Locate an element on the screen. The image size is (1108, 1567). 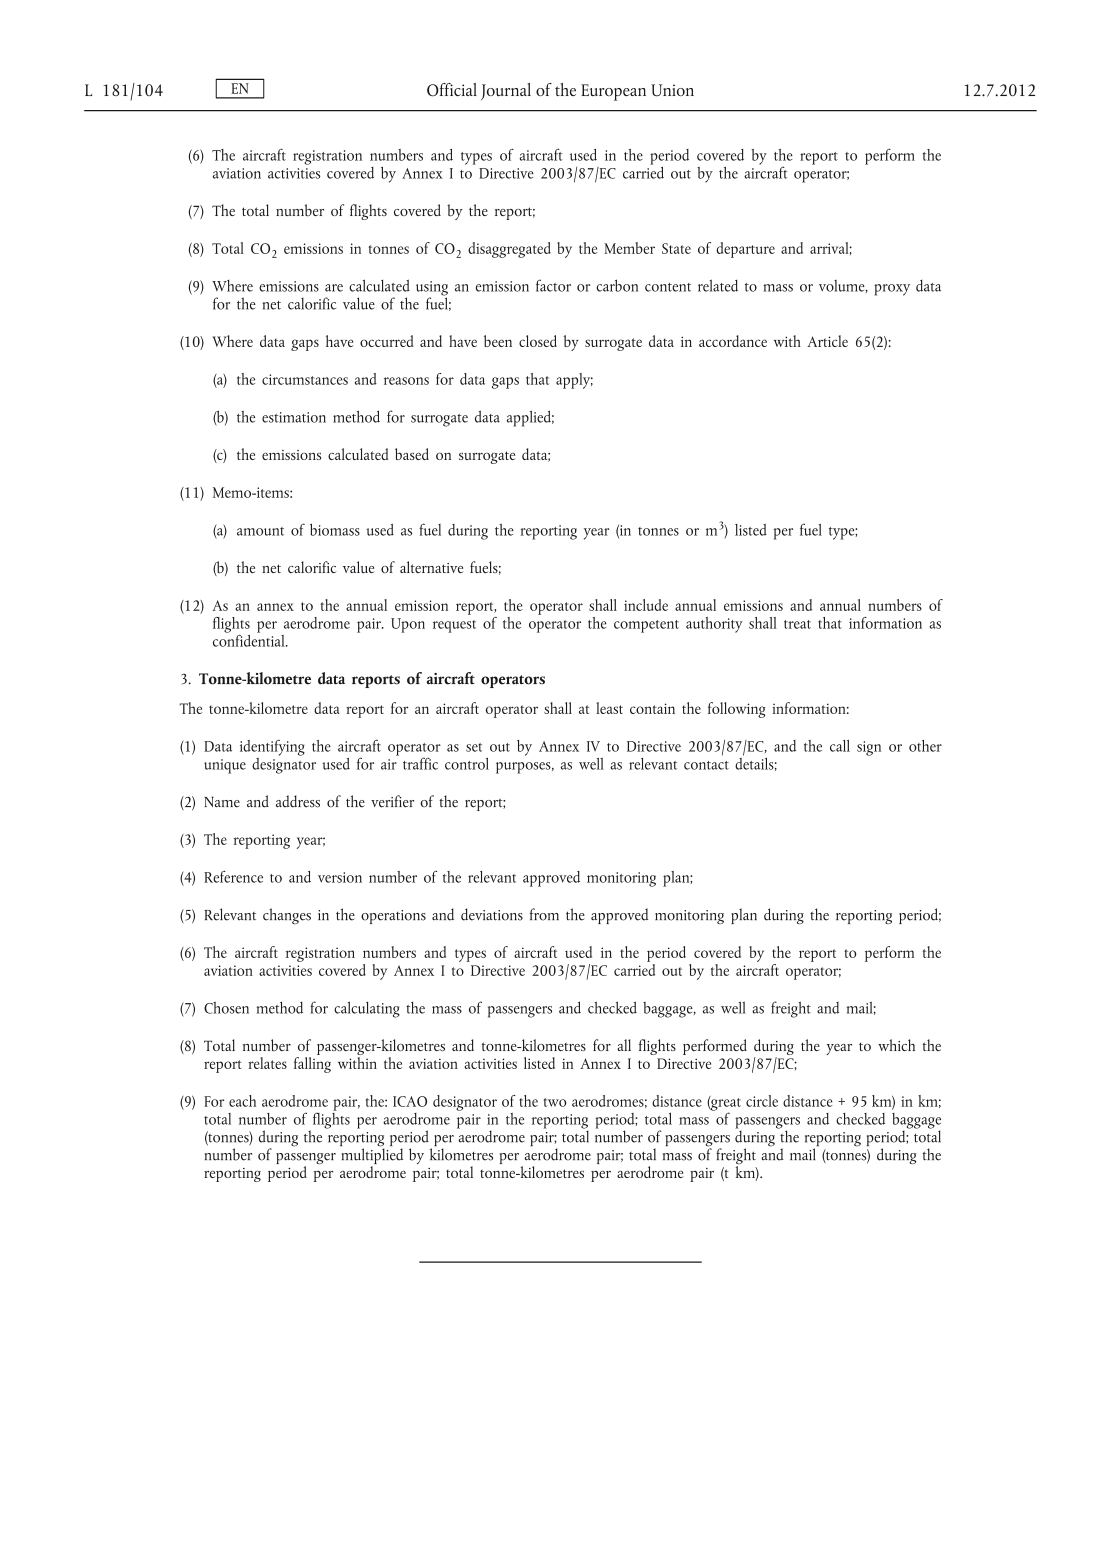
each is located at coordinates (242, 1101).
